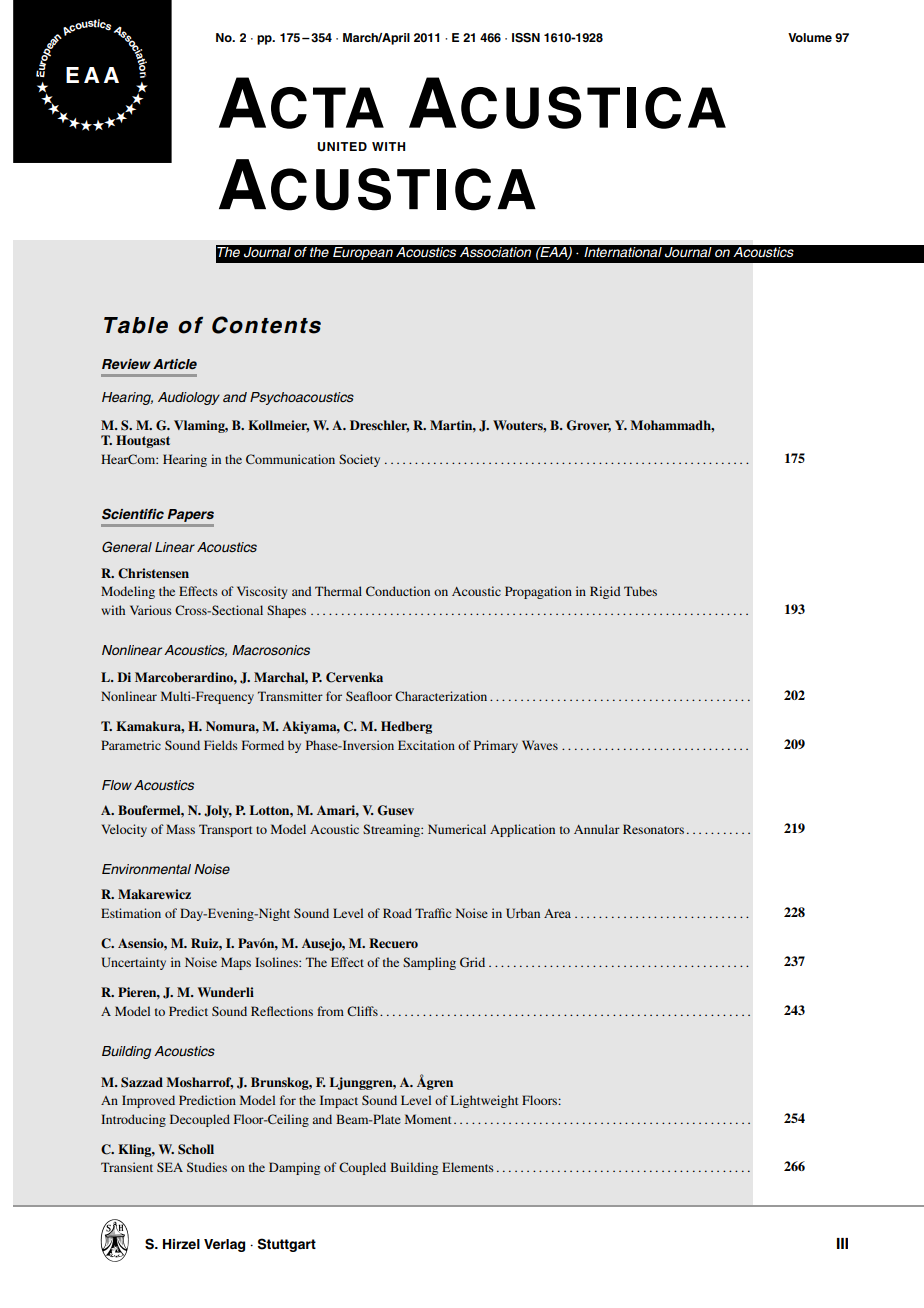 The width and height of the screenshot is (924, 1308). What do you see at coordinates (441, 696) in the screenshot?
I see `Characterization` at bounding box center [441, 696].
